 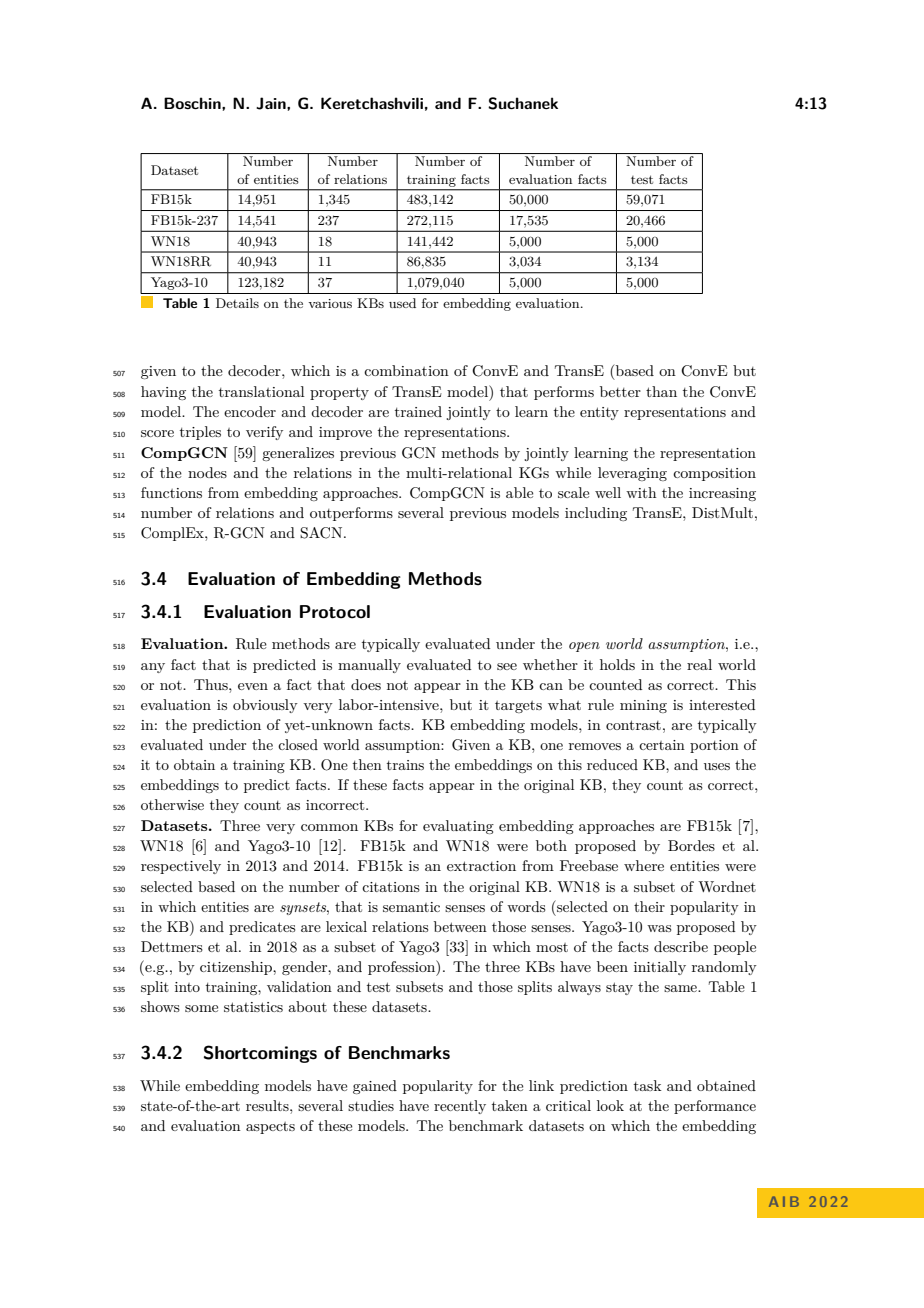 I want to click on otherwise, so click(x=172, y=804).
